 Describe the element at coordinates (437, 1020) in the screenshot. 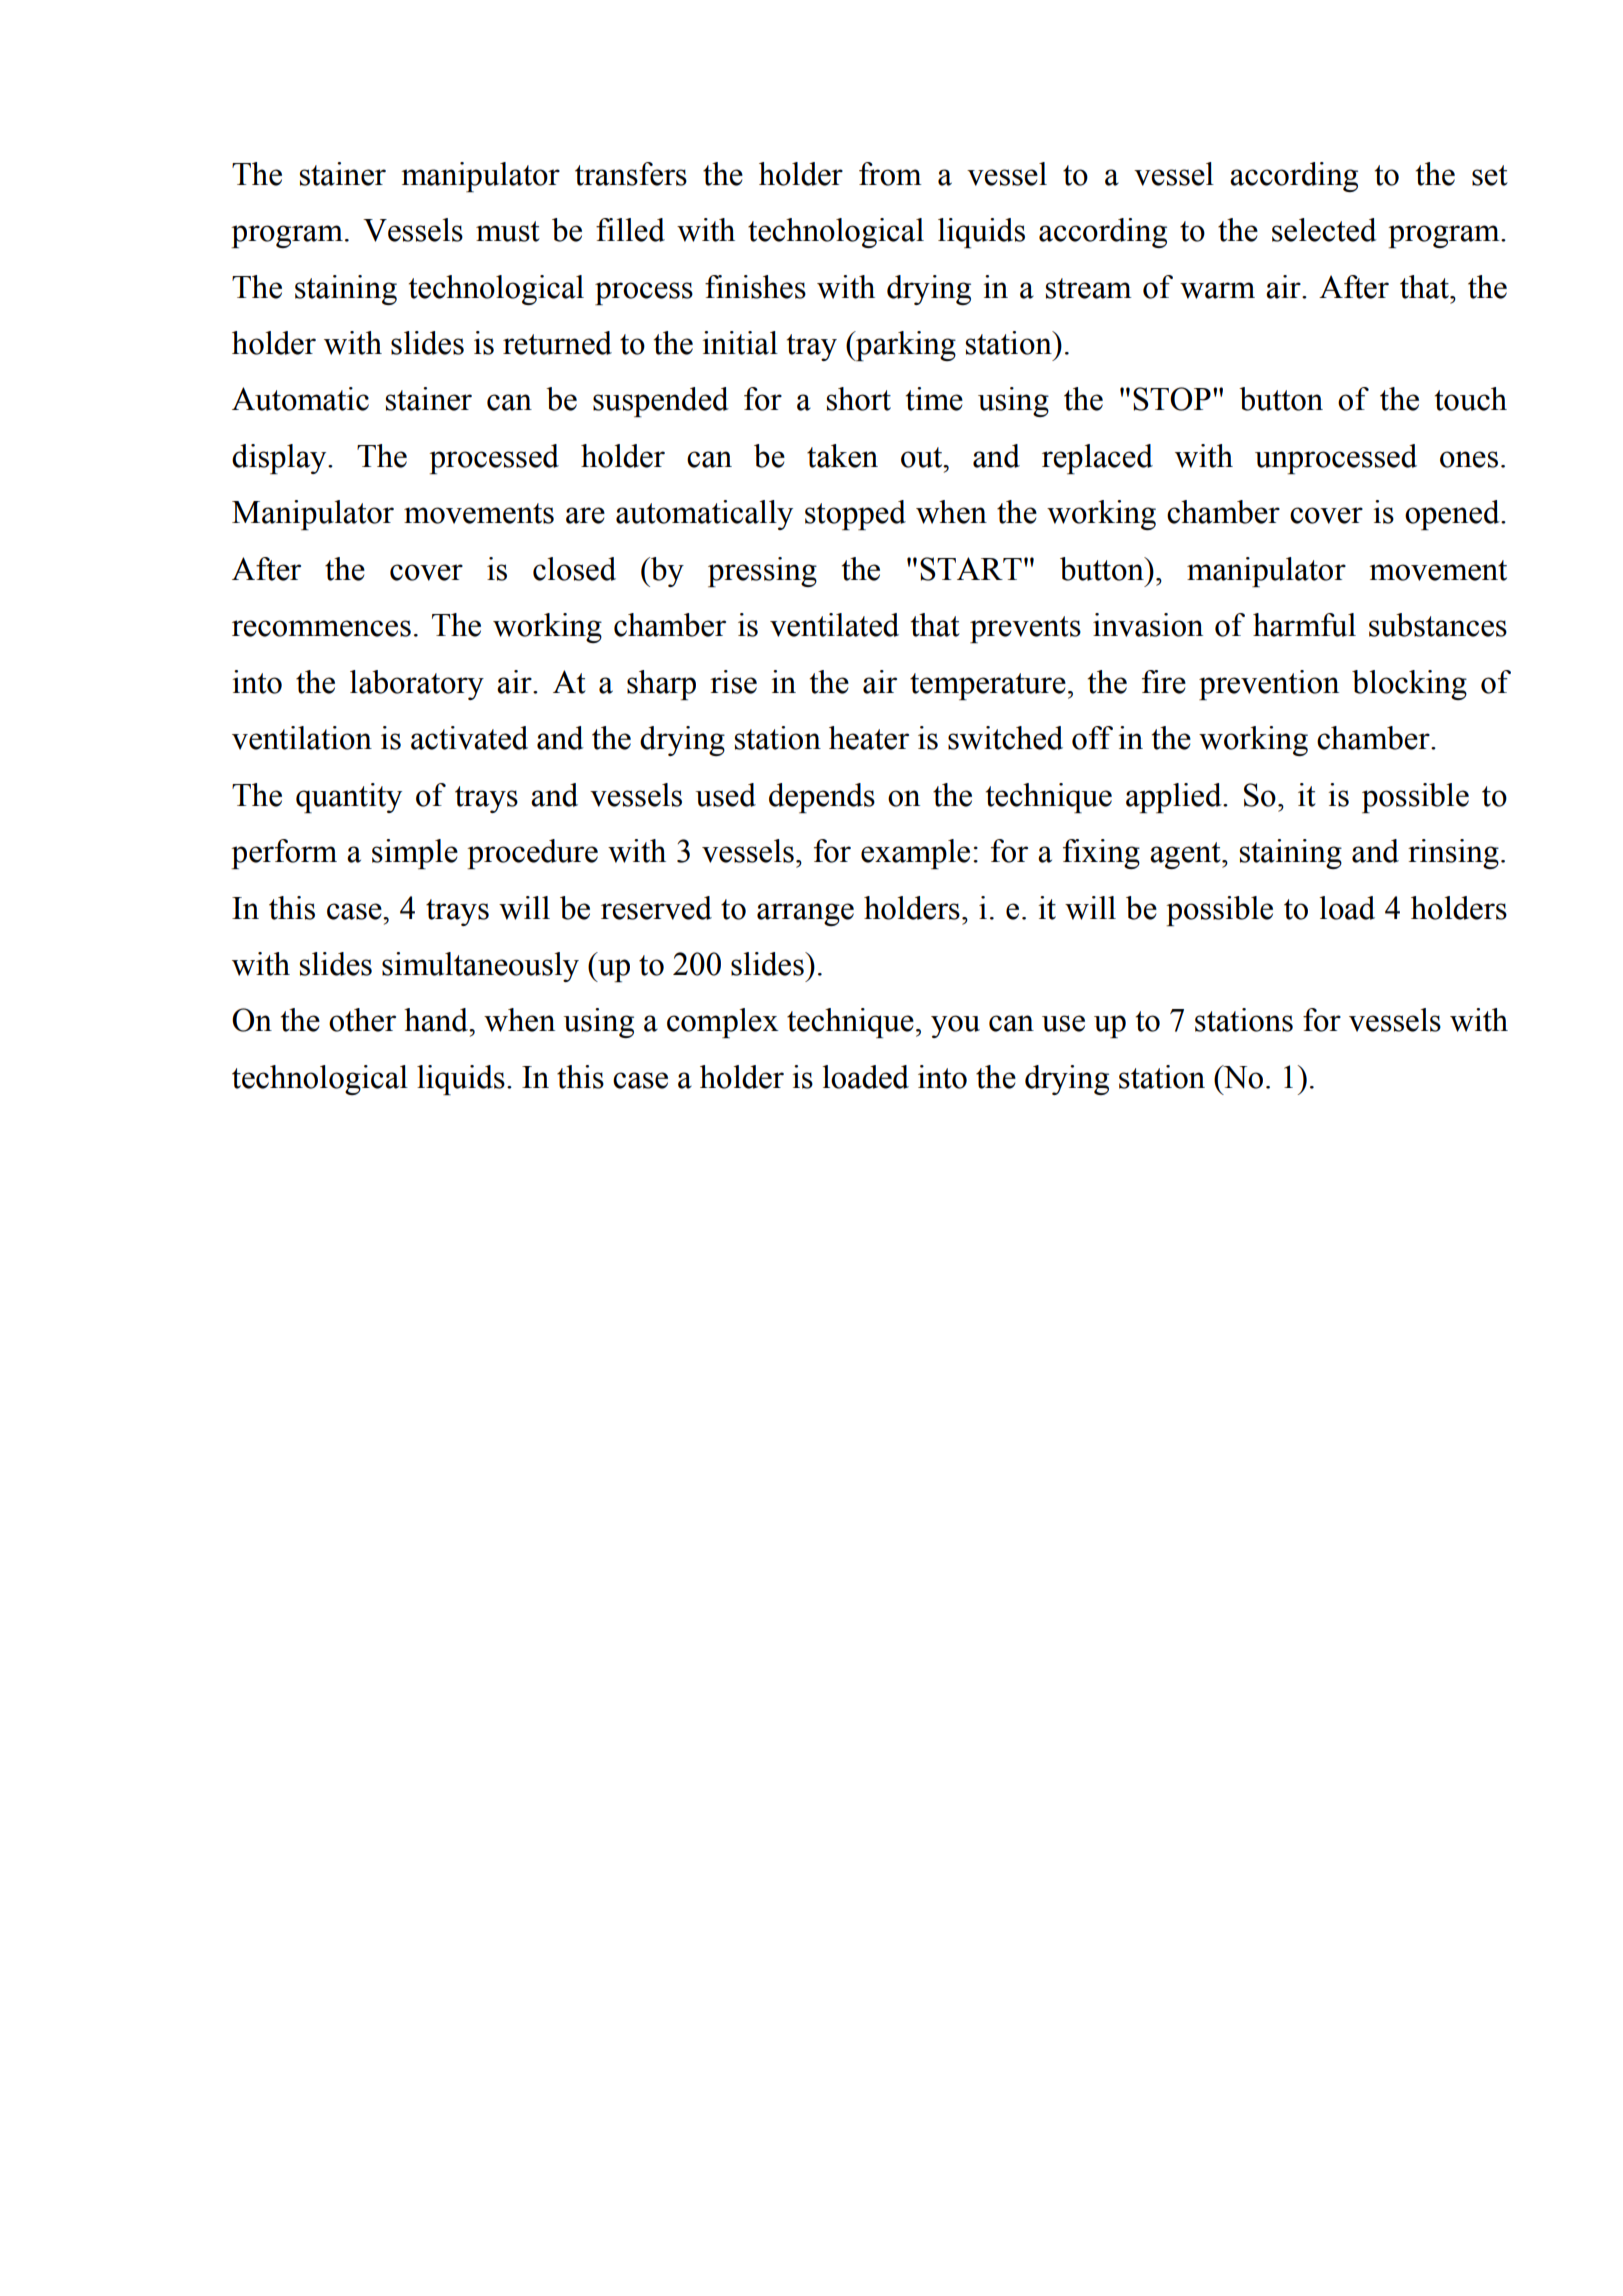

I see `hand` at that location.
